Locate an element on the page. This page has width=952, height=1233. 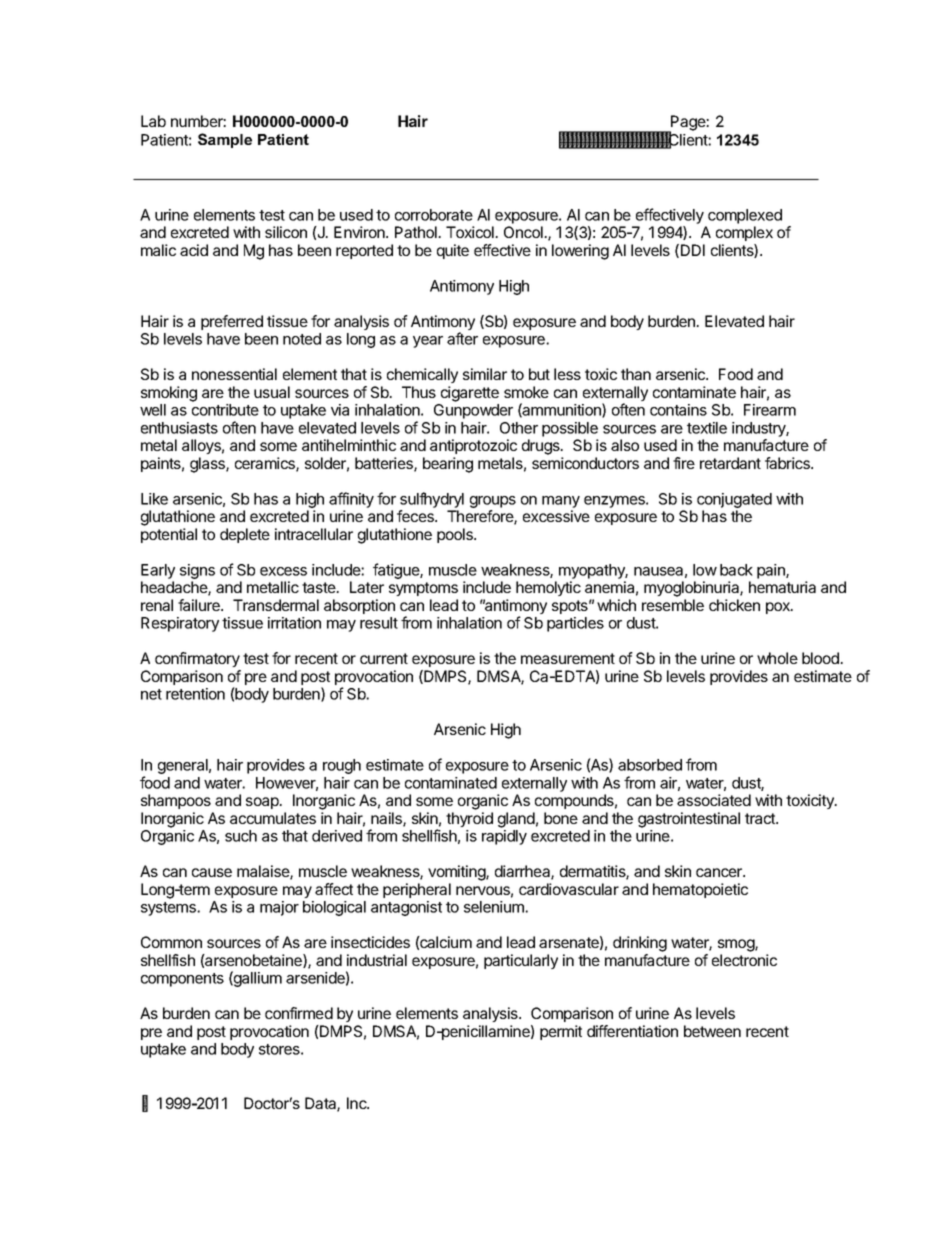
between is located at coordinates (712, 1031).
